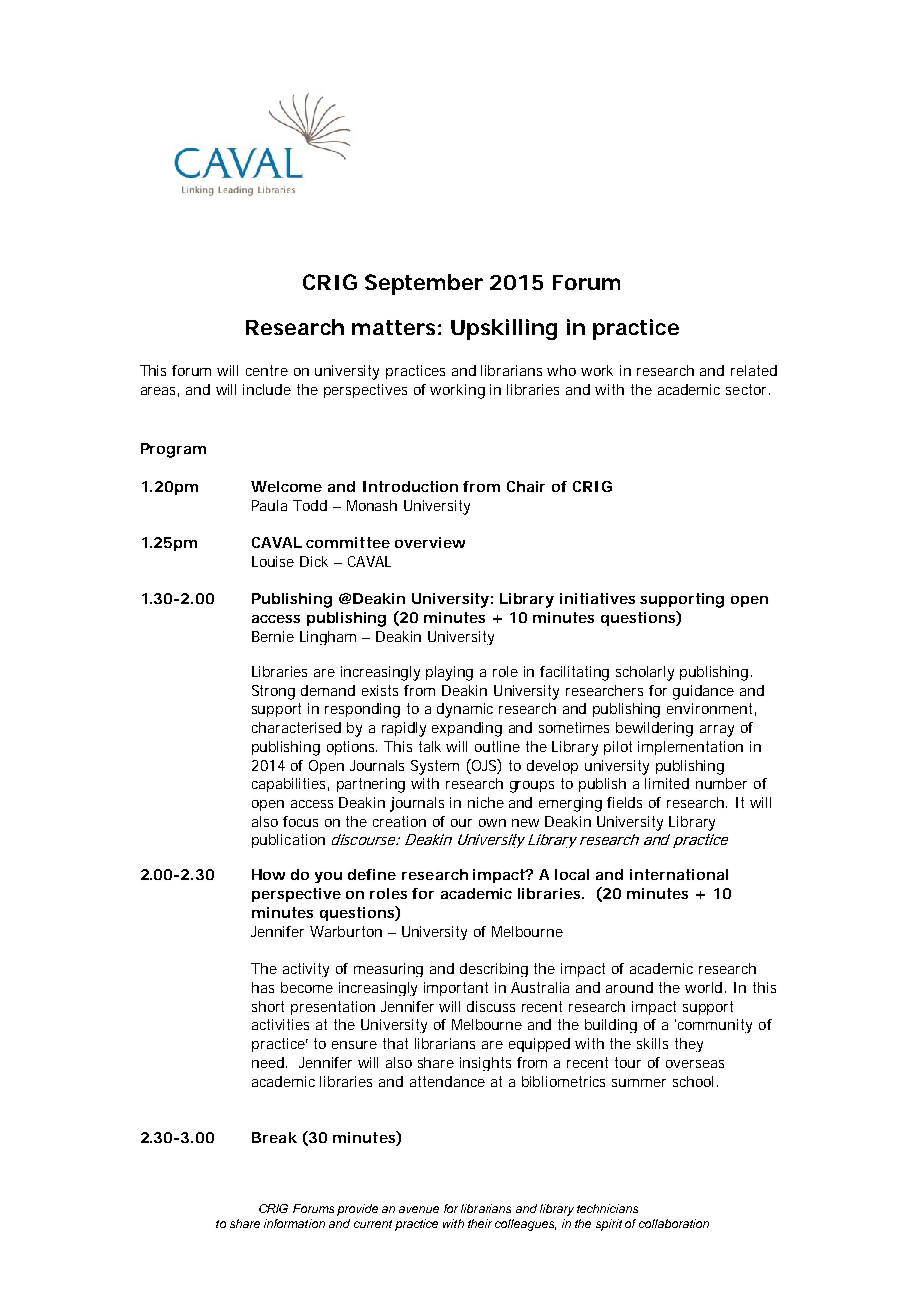  What do you see at coordinates (263, 987) in the document?
I see `has` at bounding box center [263, 987].
